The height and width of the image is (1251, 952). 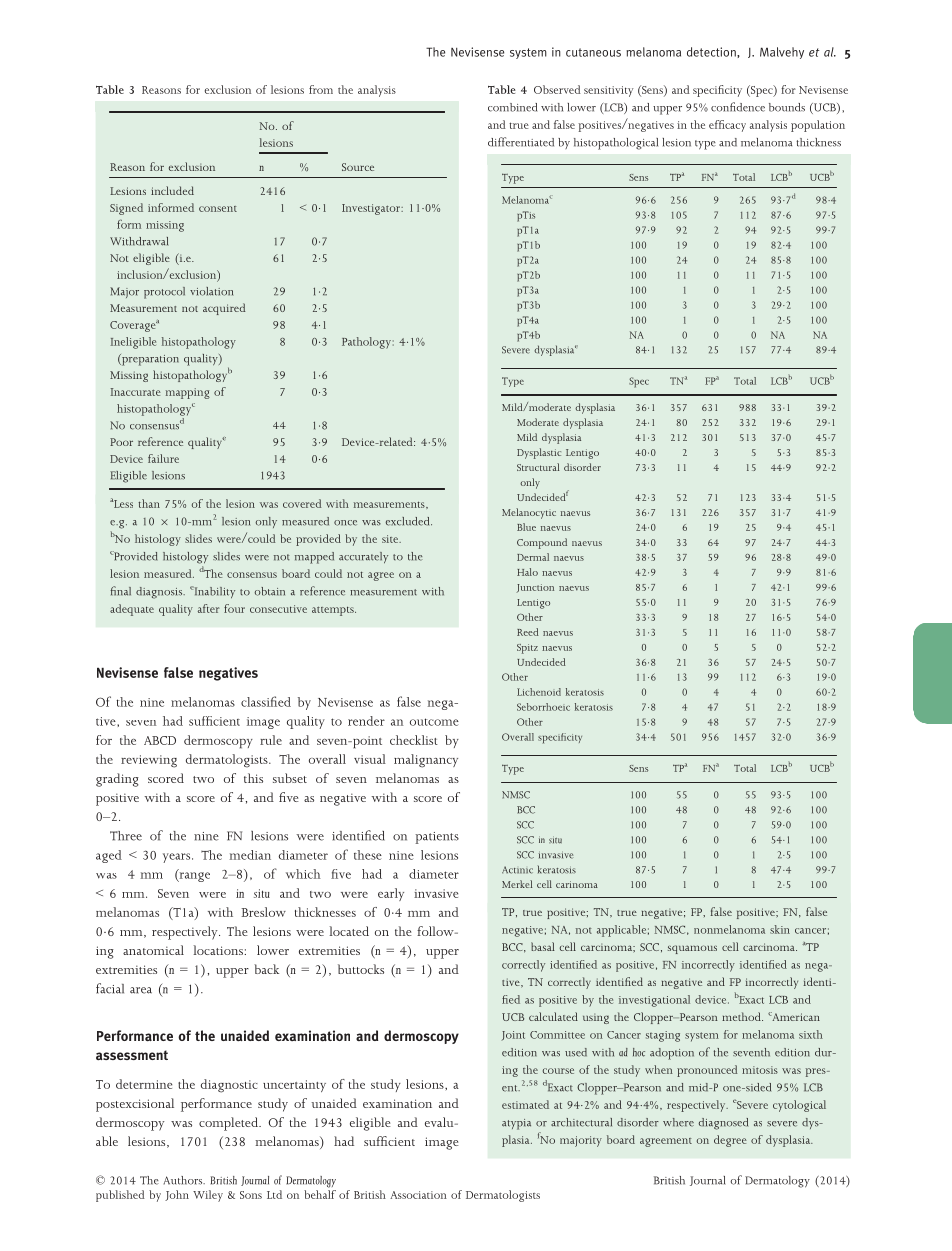 What do you see at coordinates (512, 107) in the image?
I see `combined` at bounding box center [512, 107].
